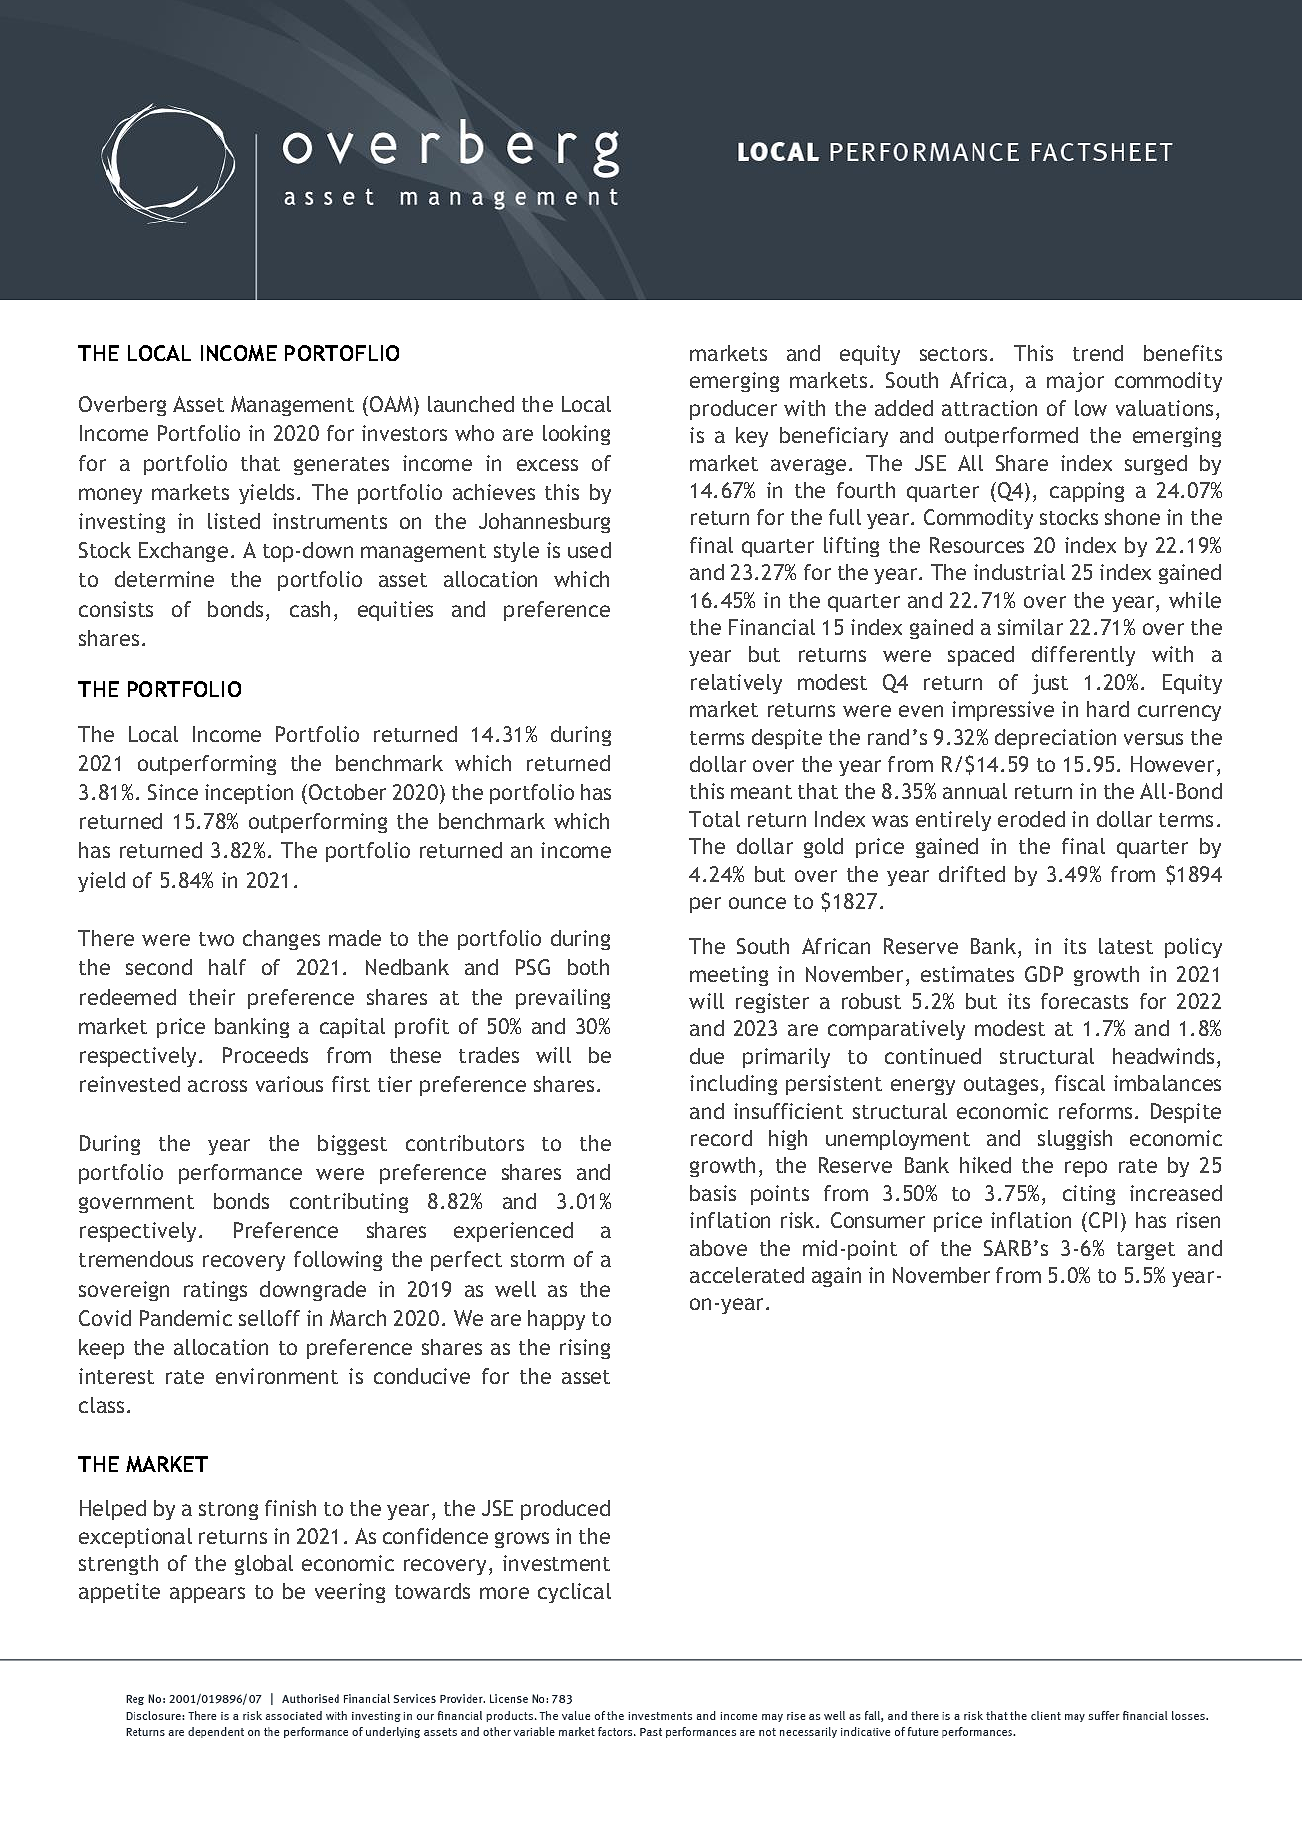 This screenshot has width=1302, height=1841. Describe the element at coordinates (588, 967) in the screenshot. I see `both` at that location.
